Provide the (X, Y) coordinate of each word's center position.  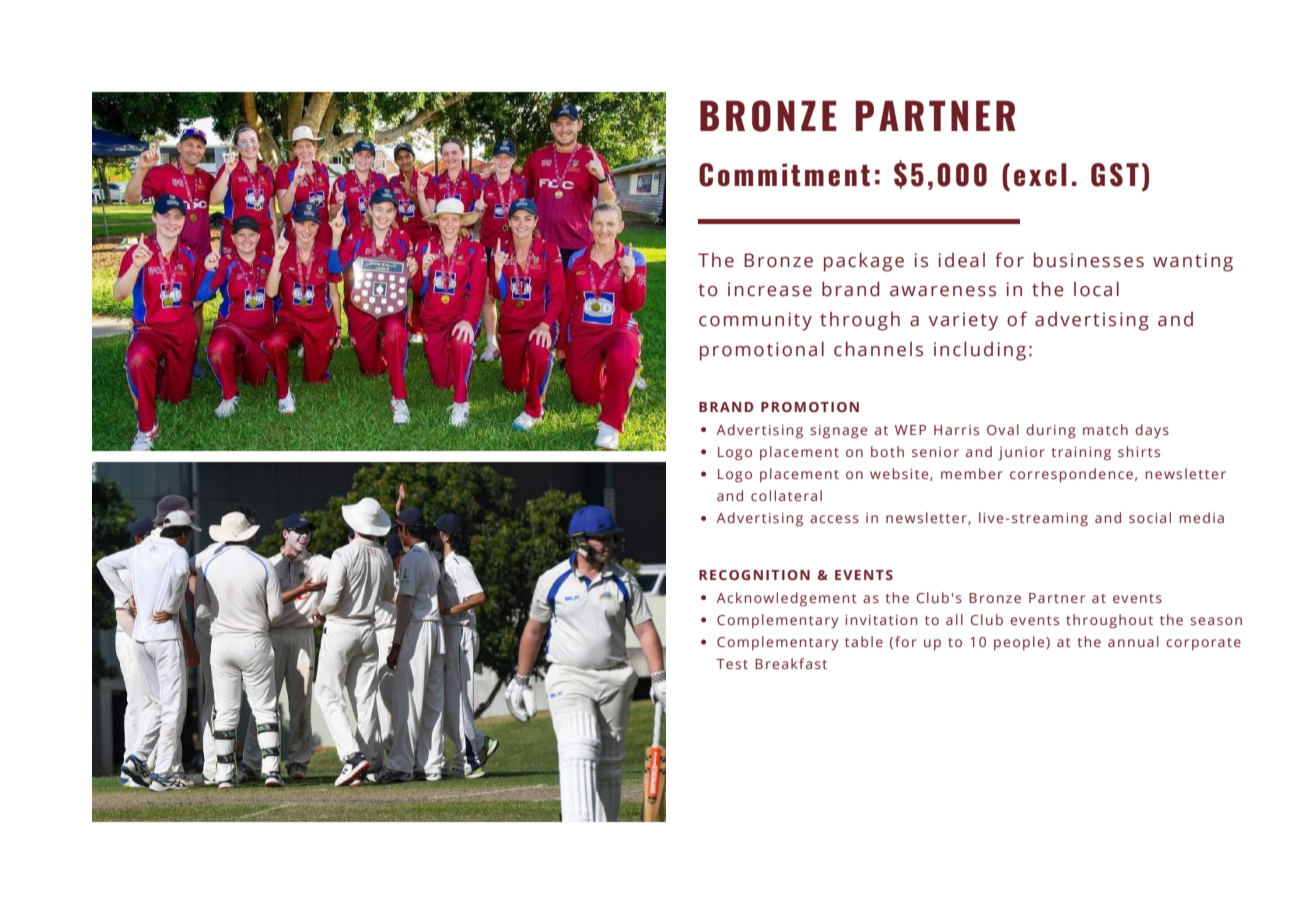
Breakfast (791, 663)
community (755, 321)
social (1150, 517)
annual (1133, 641)
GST (1115, 175)
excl (1040, 174)
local (1096, 289)
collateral (786, 495)
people (1020, 643)
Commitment (784, 175)
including (980, 351)
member (972, 473)
